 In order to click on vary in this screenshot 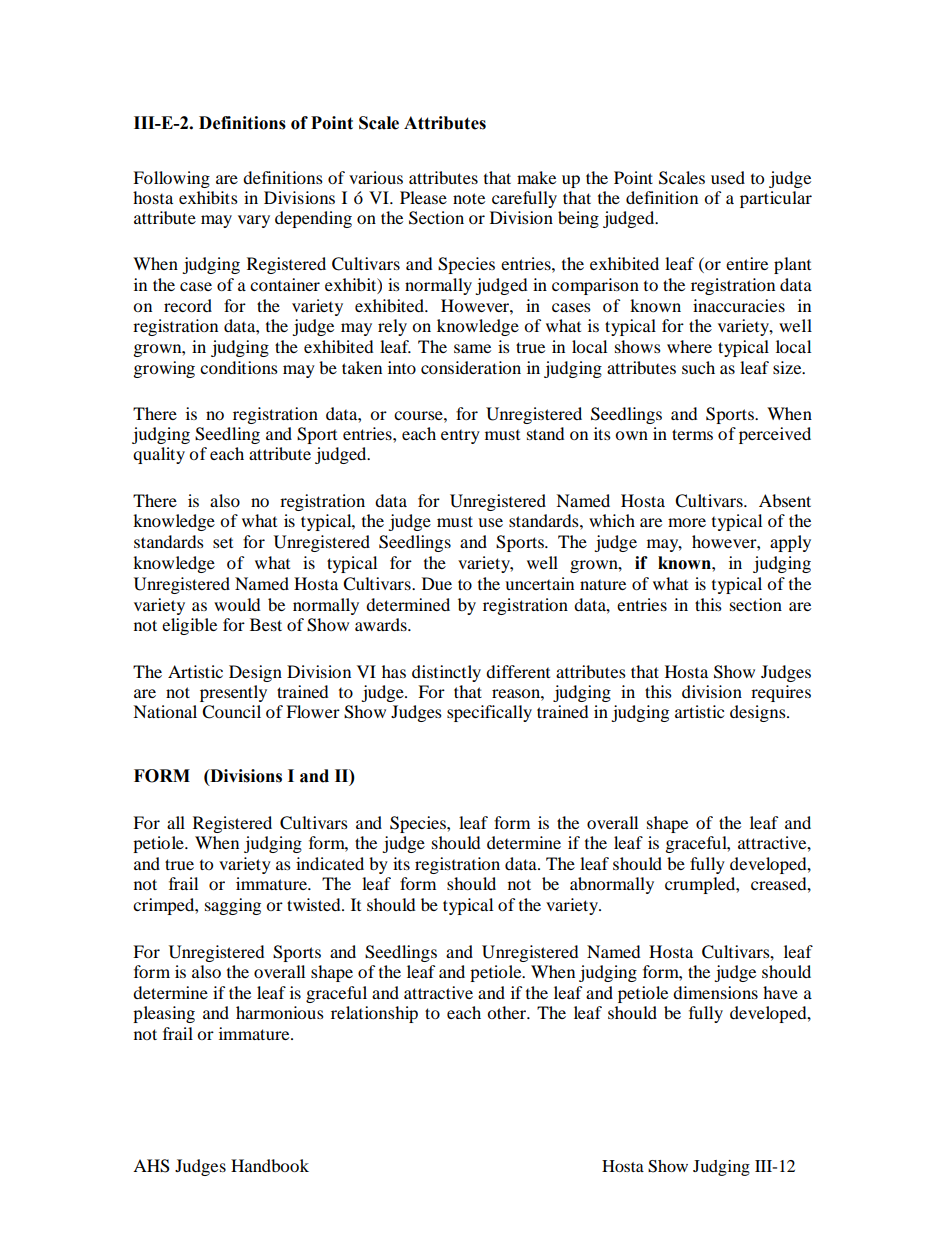, I will do `click(254, 221)`.
